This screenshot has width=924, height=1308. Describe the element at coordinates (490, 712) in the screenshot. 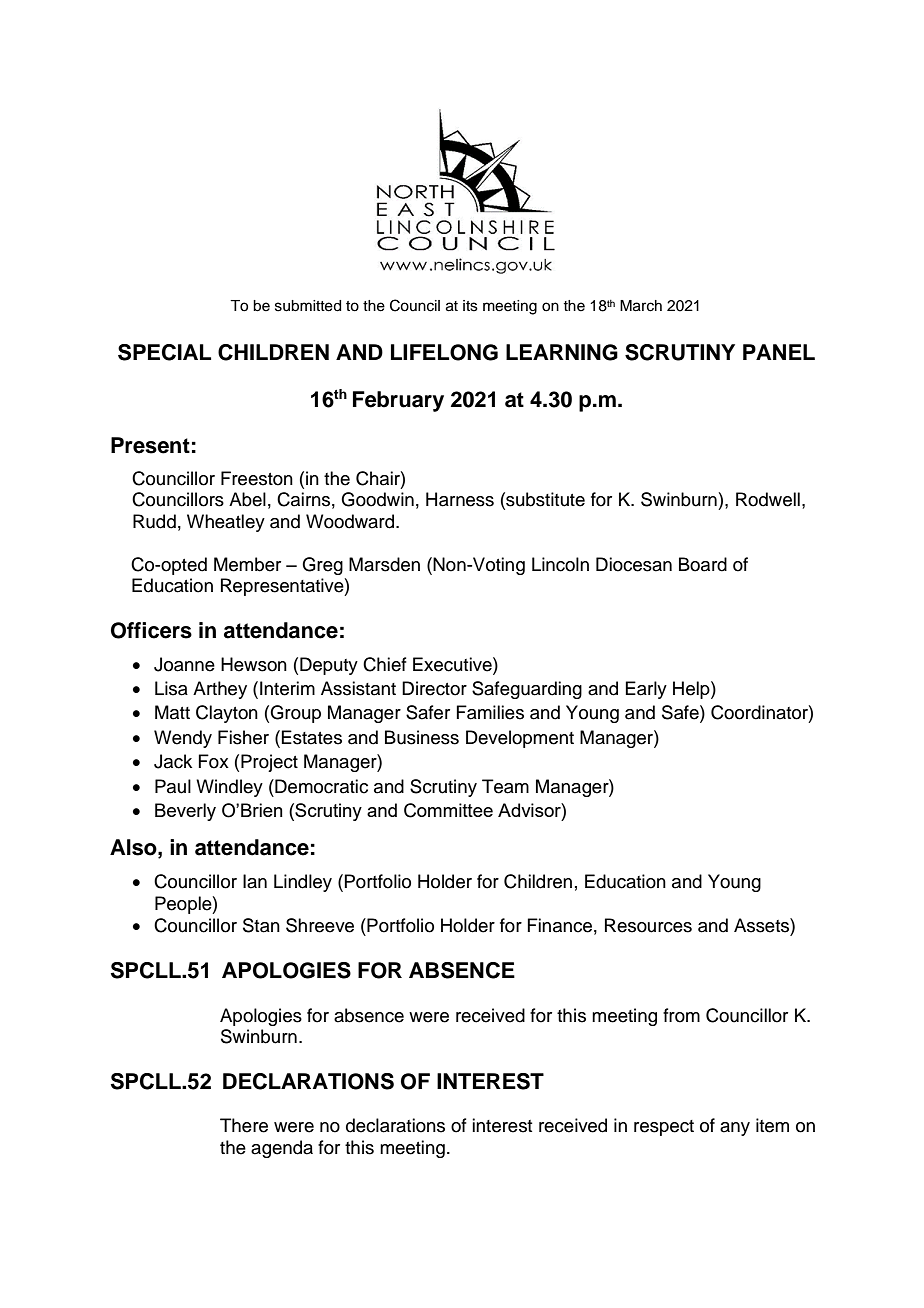

I see `Families` at that location.
